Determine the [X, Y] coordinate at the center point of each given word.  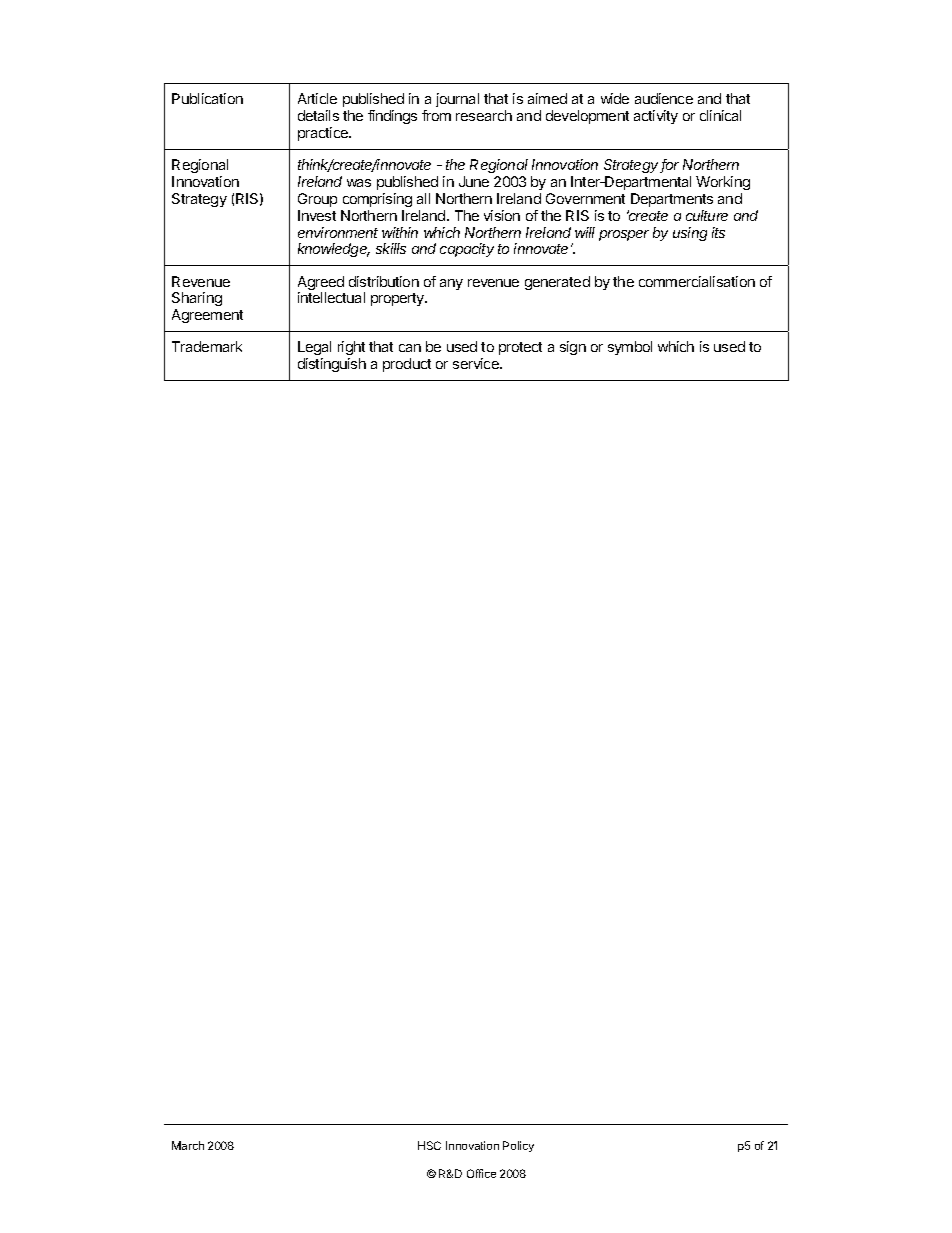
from [436, 115]
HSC [429, 1145]
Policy [518, 1146]
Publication [207, 98]
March [188, 1145]
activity [656, 117]
